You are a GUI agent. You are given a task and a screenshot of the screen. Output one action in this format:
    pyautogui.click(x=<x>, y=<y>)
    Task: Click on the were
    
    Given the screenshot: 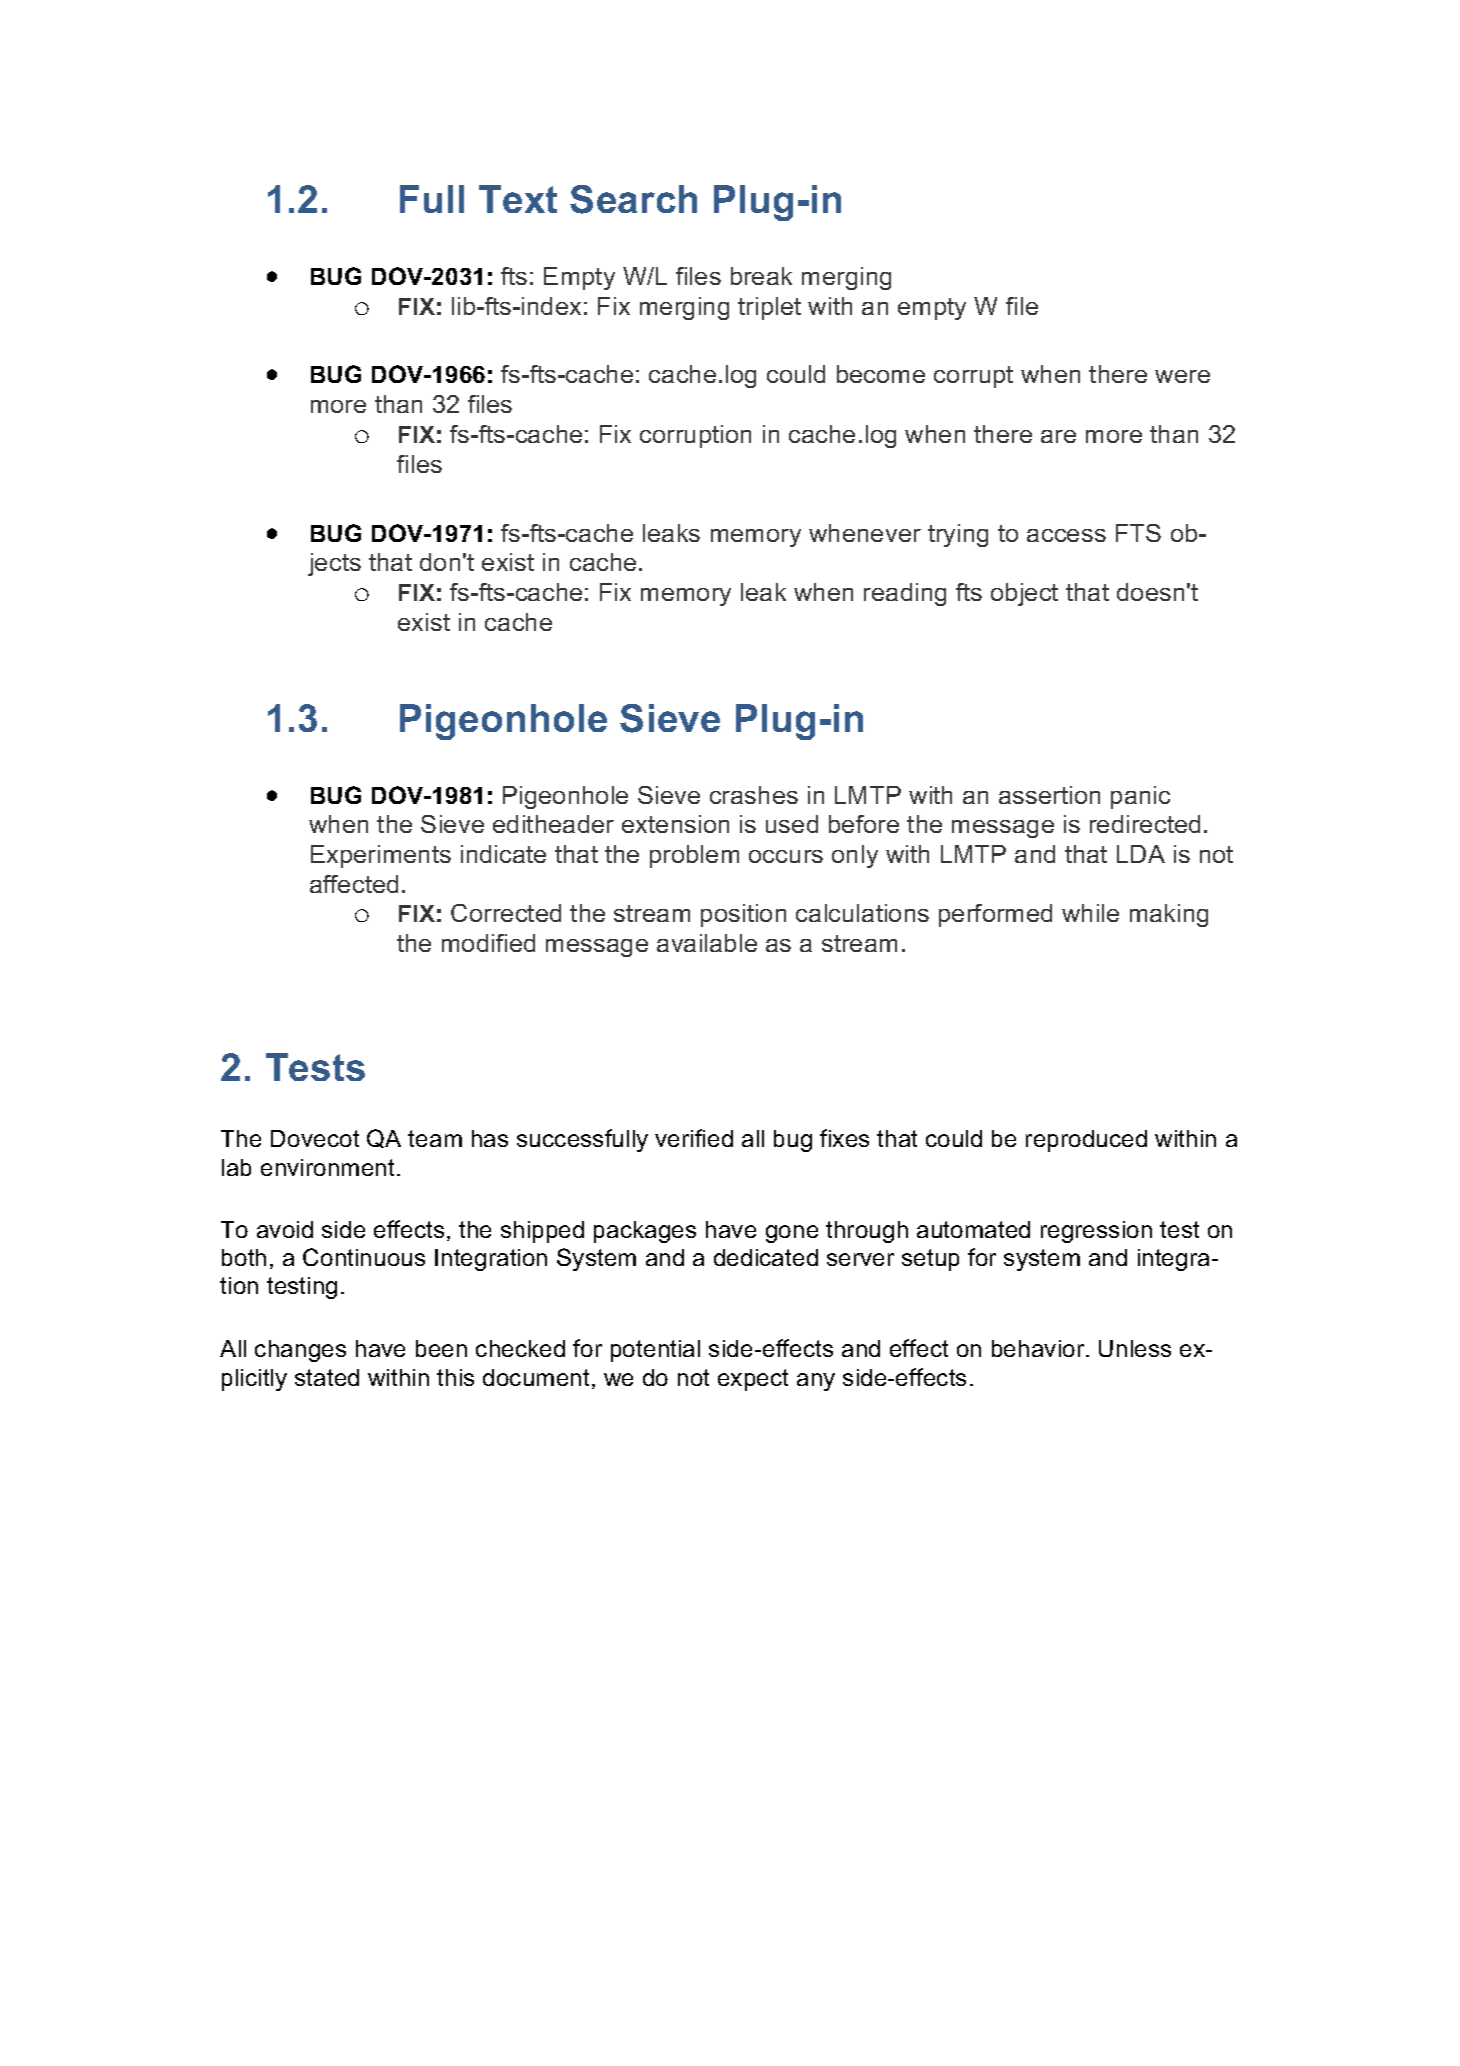 What is the action you would take?
    pyautogui.click(x=1182, y=376)
